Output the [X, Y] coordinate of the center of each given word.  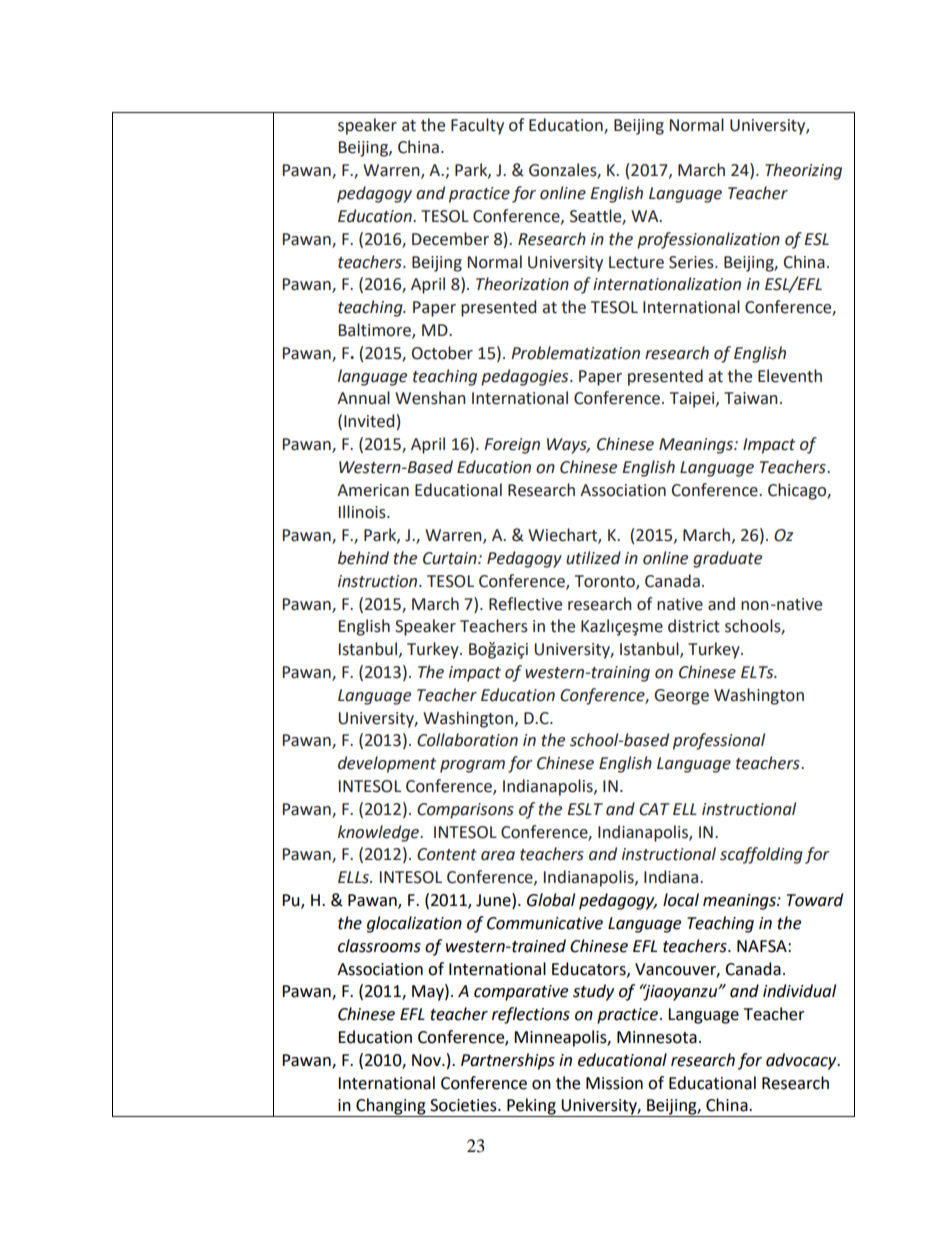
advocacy [802, 1061]
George [681, 697]
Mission [614, 1083]
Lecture [636, 262]
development [387, 764]
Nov [427, 1060]
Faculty [477, 126]
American [373, 490]
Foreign [512, 446]
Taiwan [751, 398]
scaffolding [761, 855]
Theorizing [803, 171]
